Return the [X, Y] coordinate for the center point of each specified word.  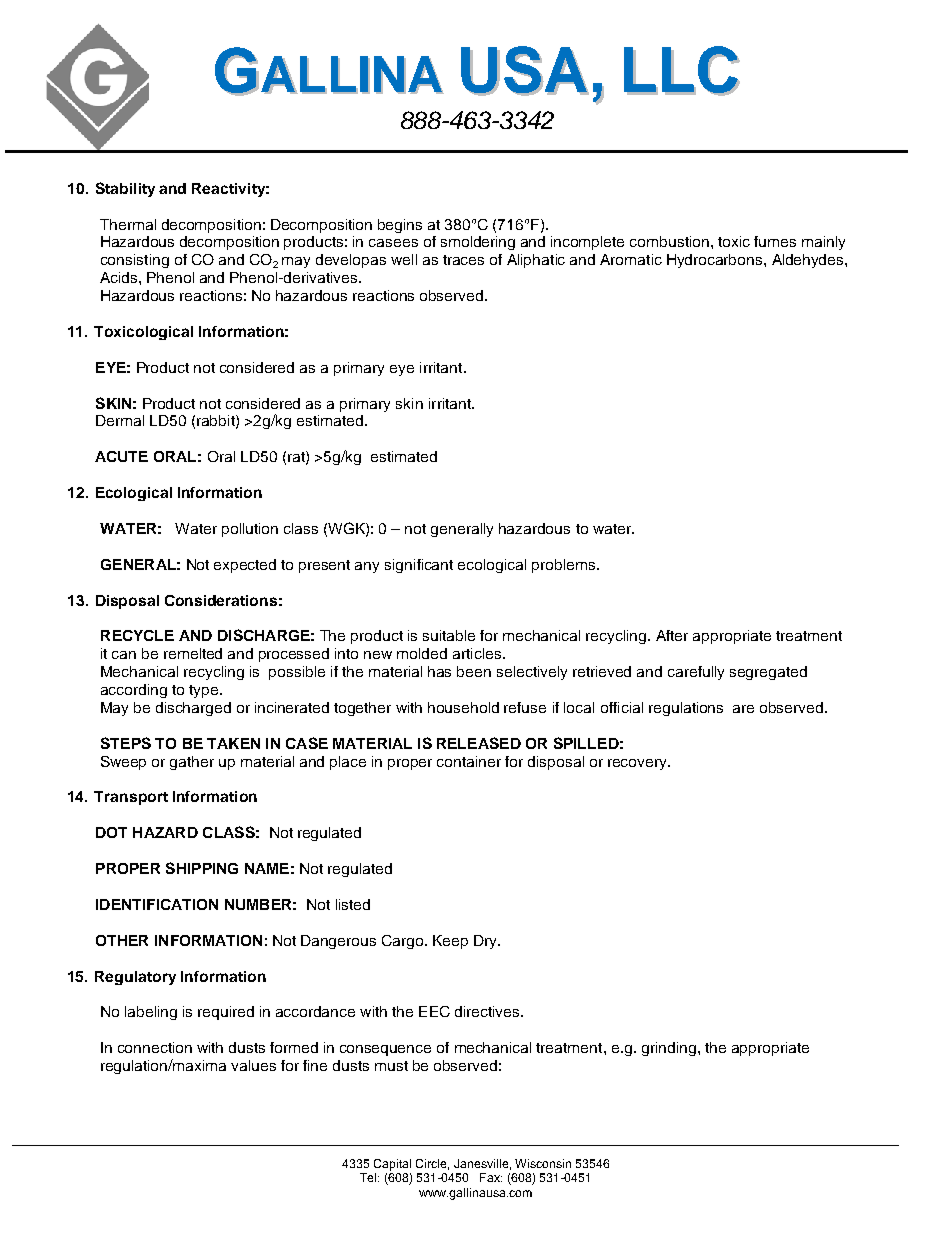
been [474, 671]
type [205, 691]
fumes [775, 241]
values [253, 1065]
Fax [491, 1177]
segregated [768, 673]
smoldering [478, 243]
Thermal [128, 224]
